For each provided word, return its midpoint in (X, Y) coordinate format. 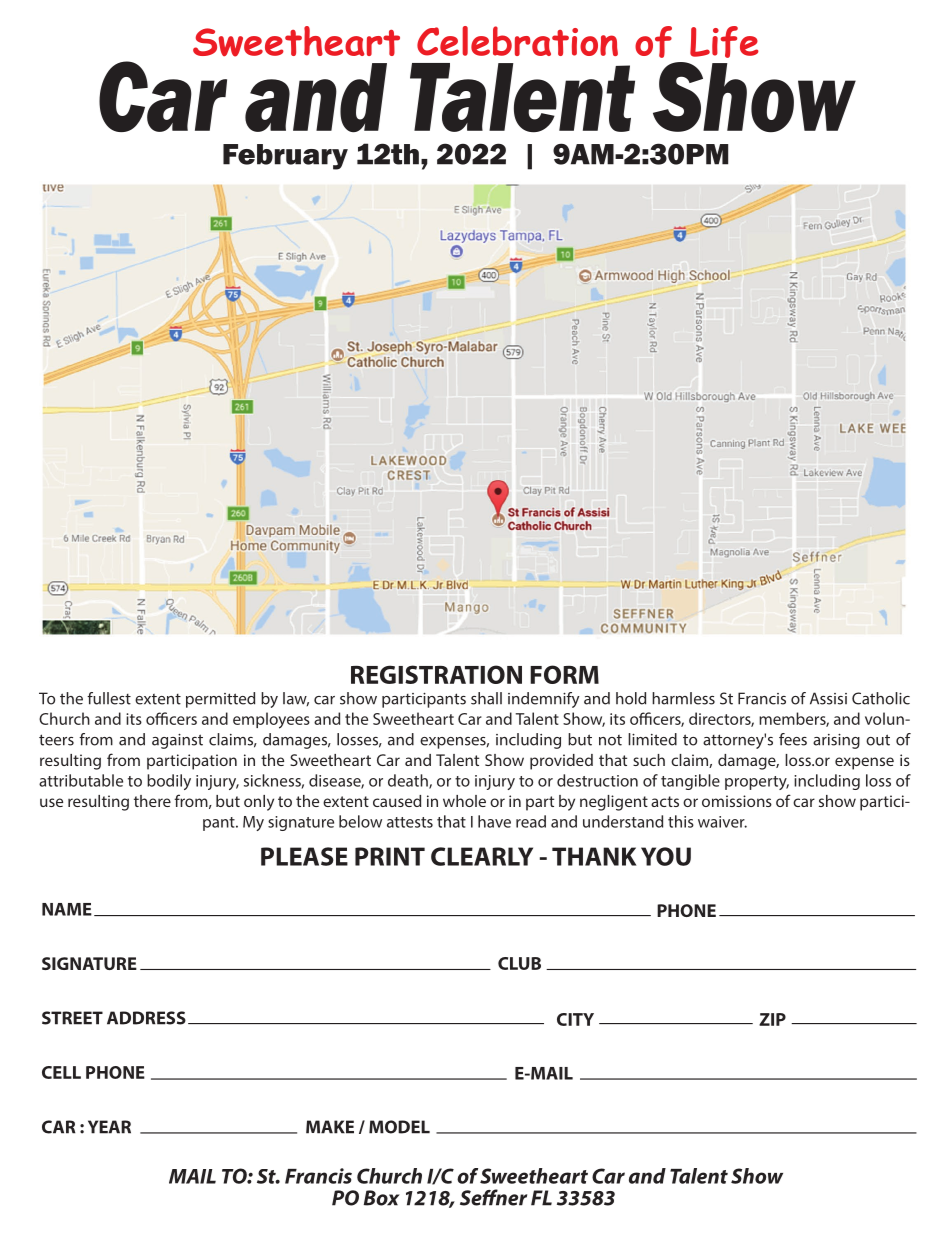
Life (724, 42)
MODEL (399, 1127)
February (285, 157)
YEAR (109, 1127)
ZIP (772, 1019)
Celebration (517, 41)
